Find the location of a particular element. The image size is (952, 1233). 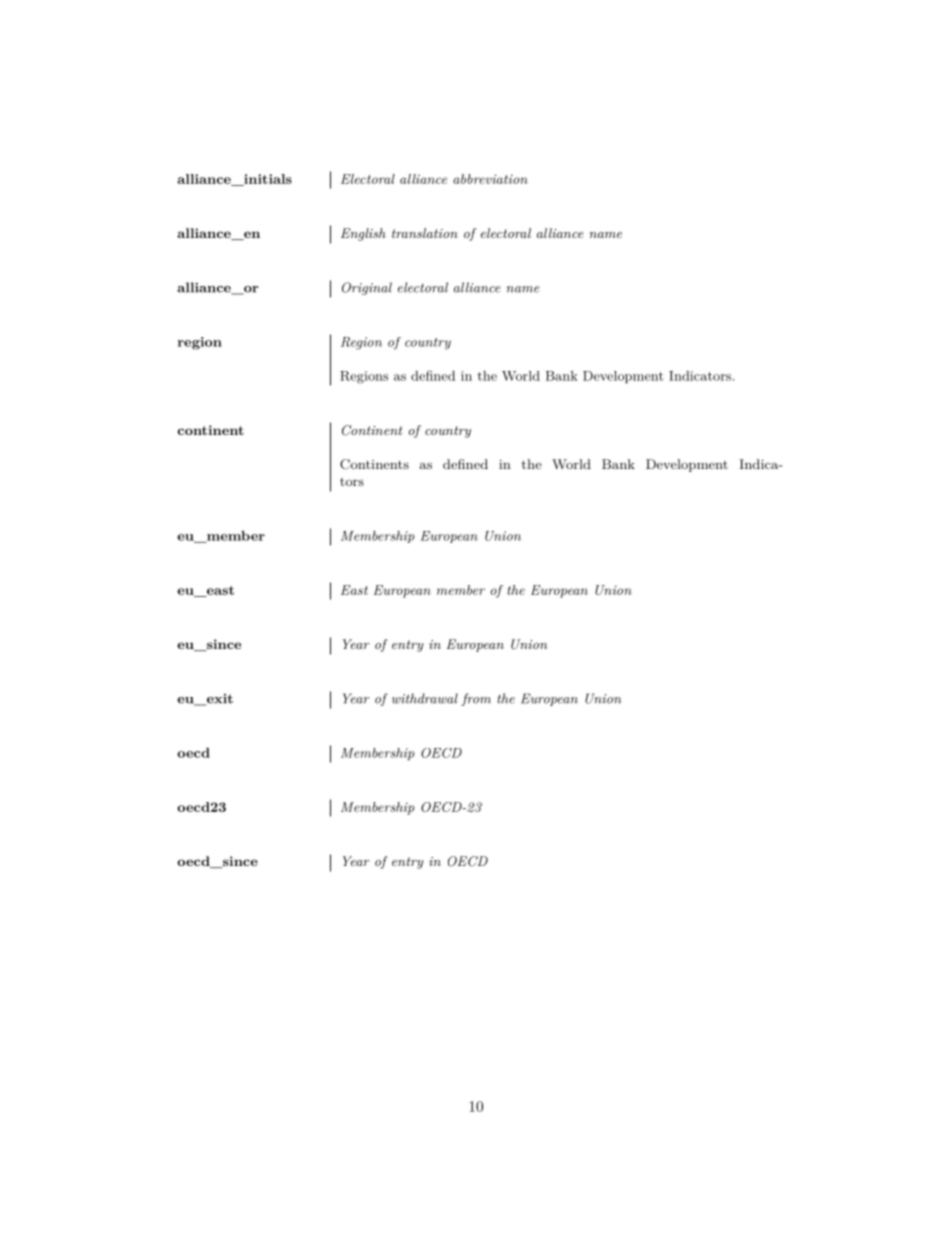

withdrawal is located at coordinates (425, 698).
